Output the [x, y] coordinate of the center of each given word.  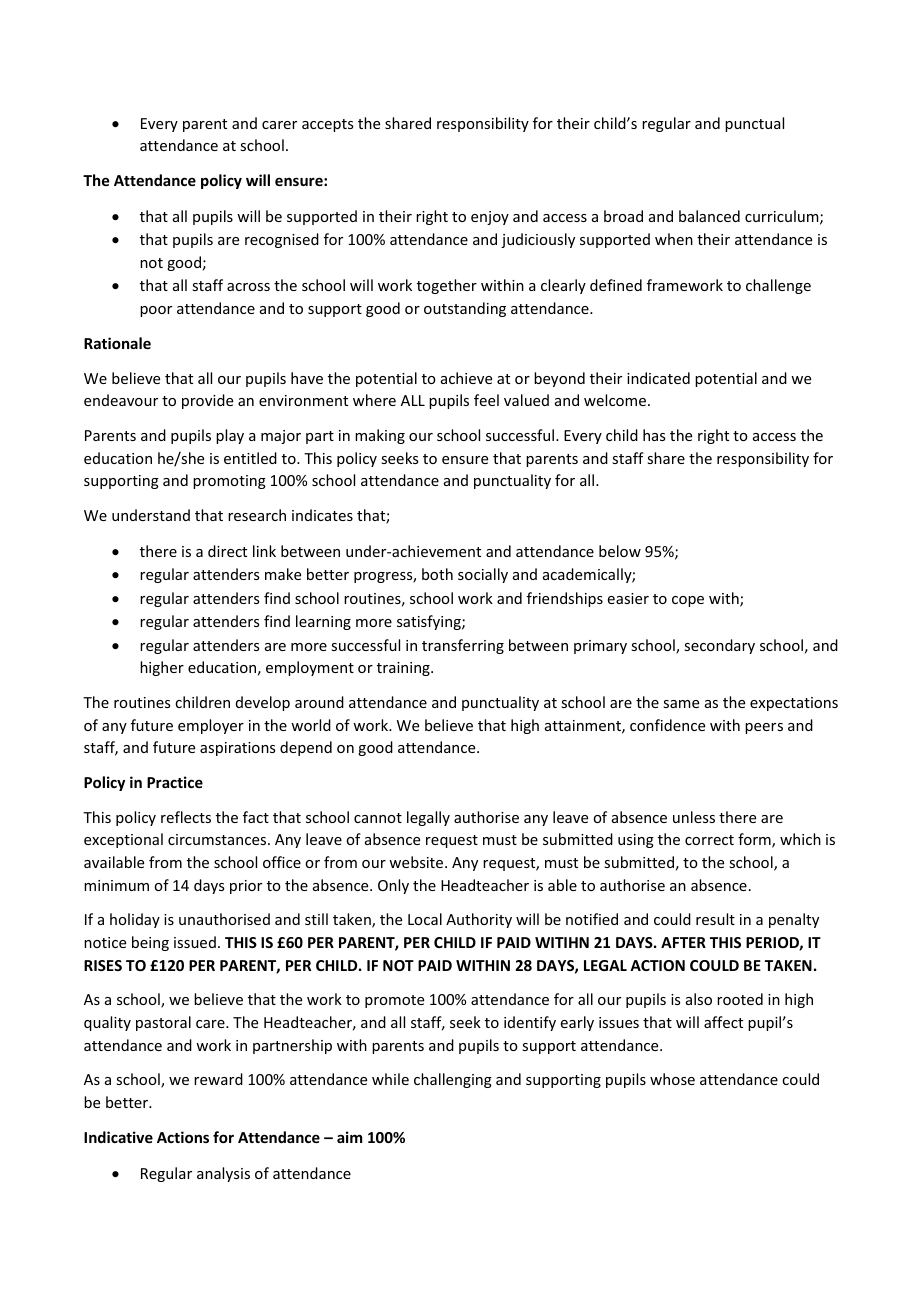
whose [672, 1079]
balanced [709, 216]
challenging [453, 1080]
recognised [282, 240]
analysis [223, 1174]
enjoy [490, 218]
